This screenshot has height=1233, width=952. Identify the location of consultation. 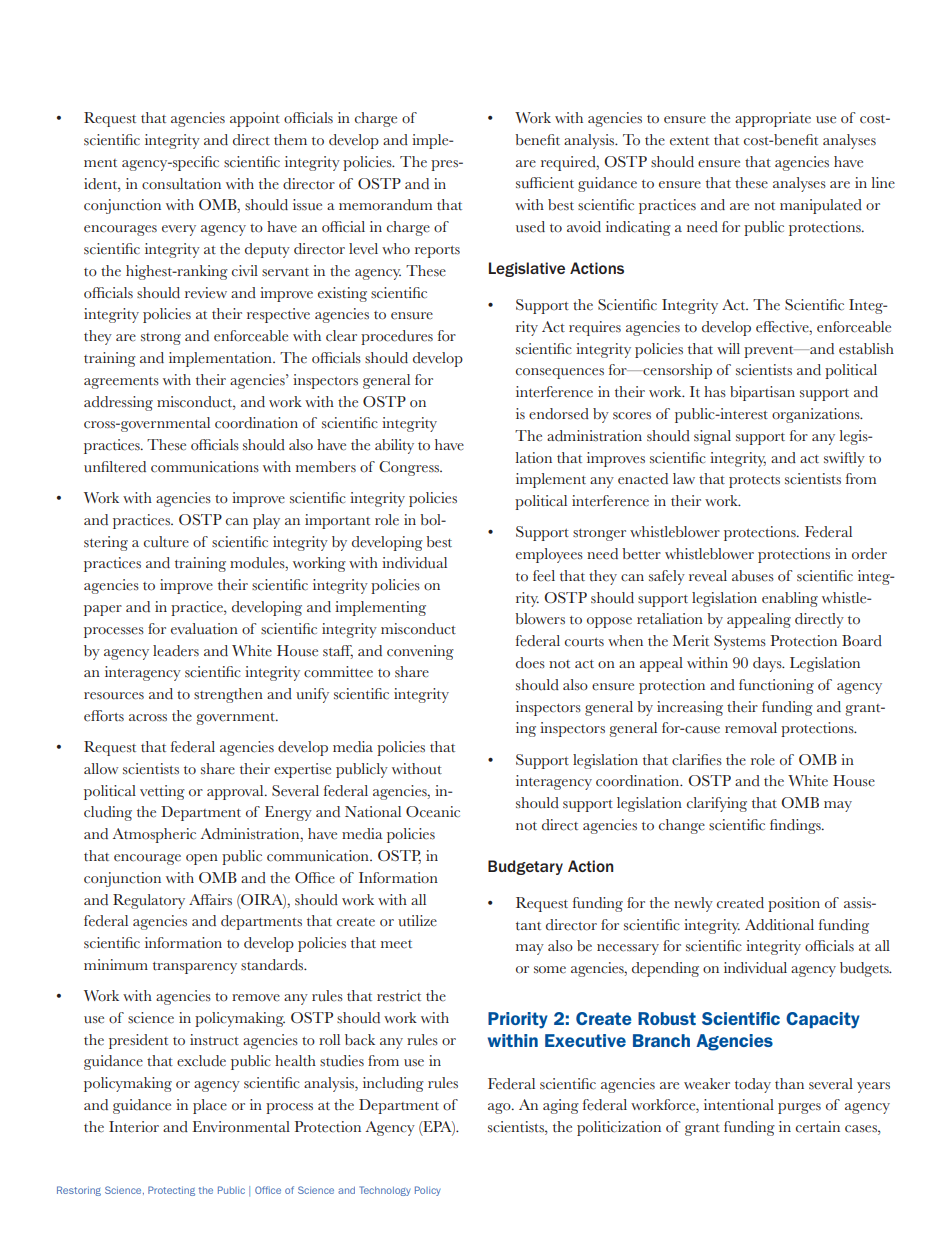
(181, 184).
